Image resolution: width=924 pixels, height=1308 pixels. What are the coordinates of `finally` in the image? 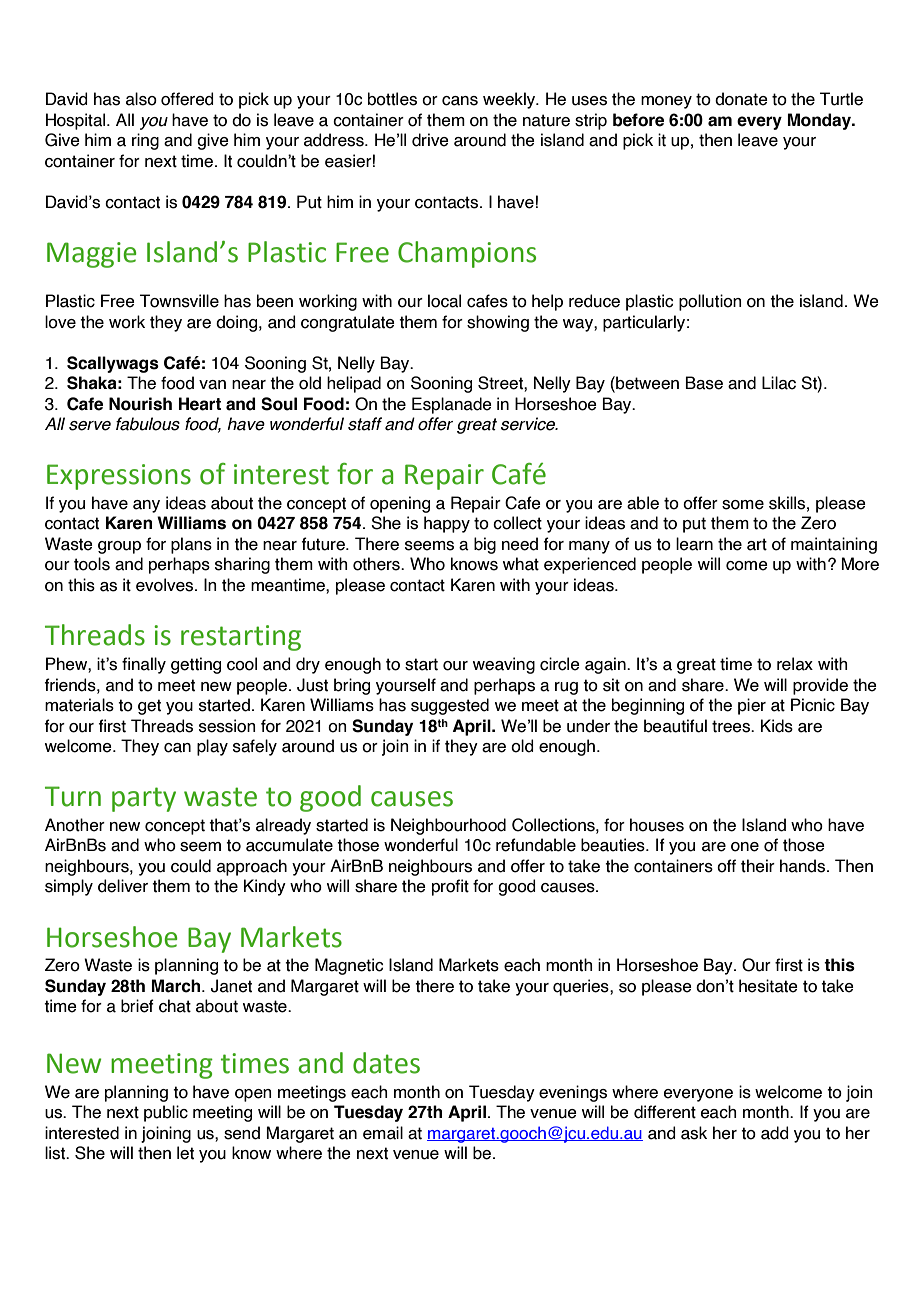 It's located at (144, 665).
